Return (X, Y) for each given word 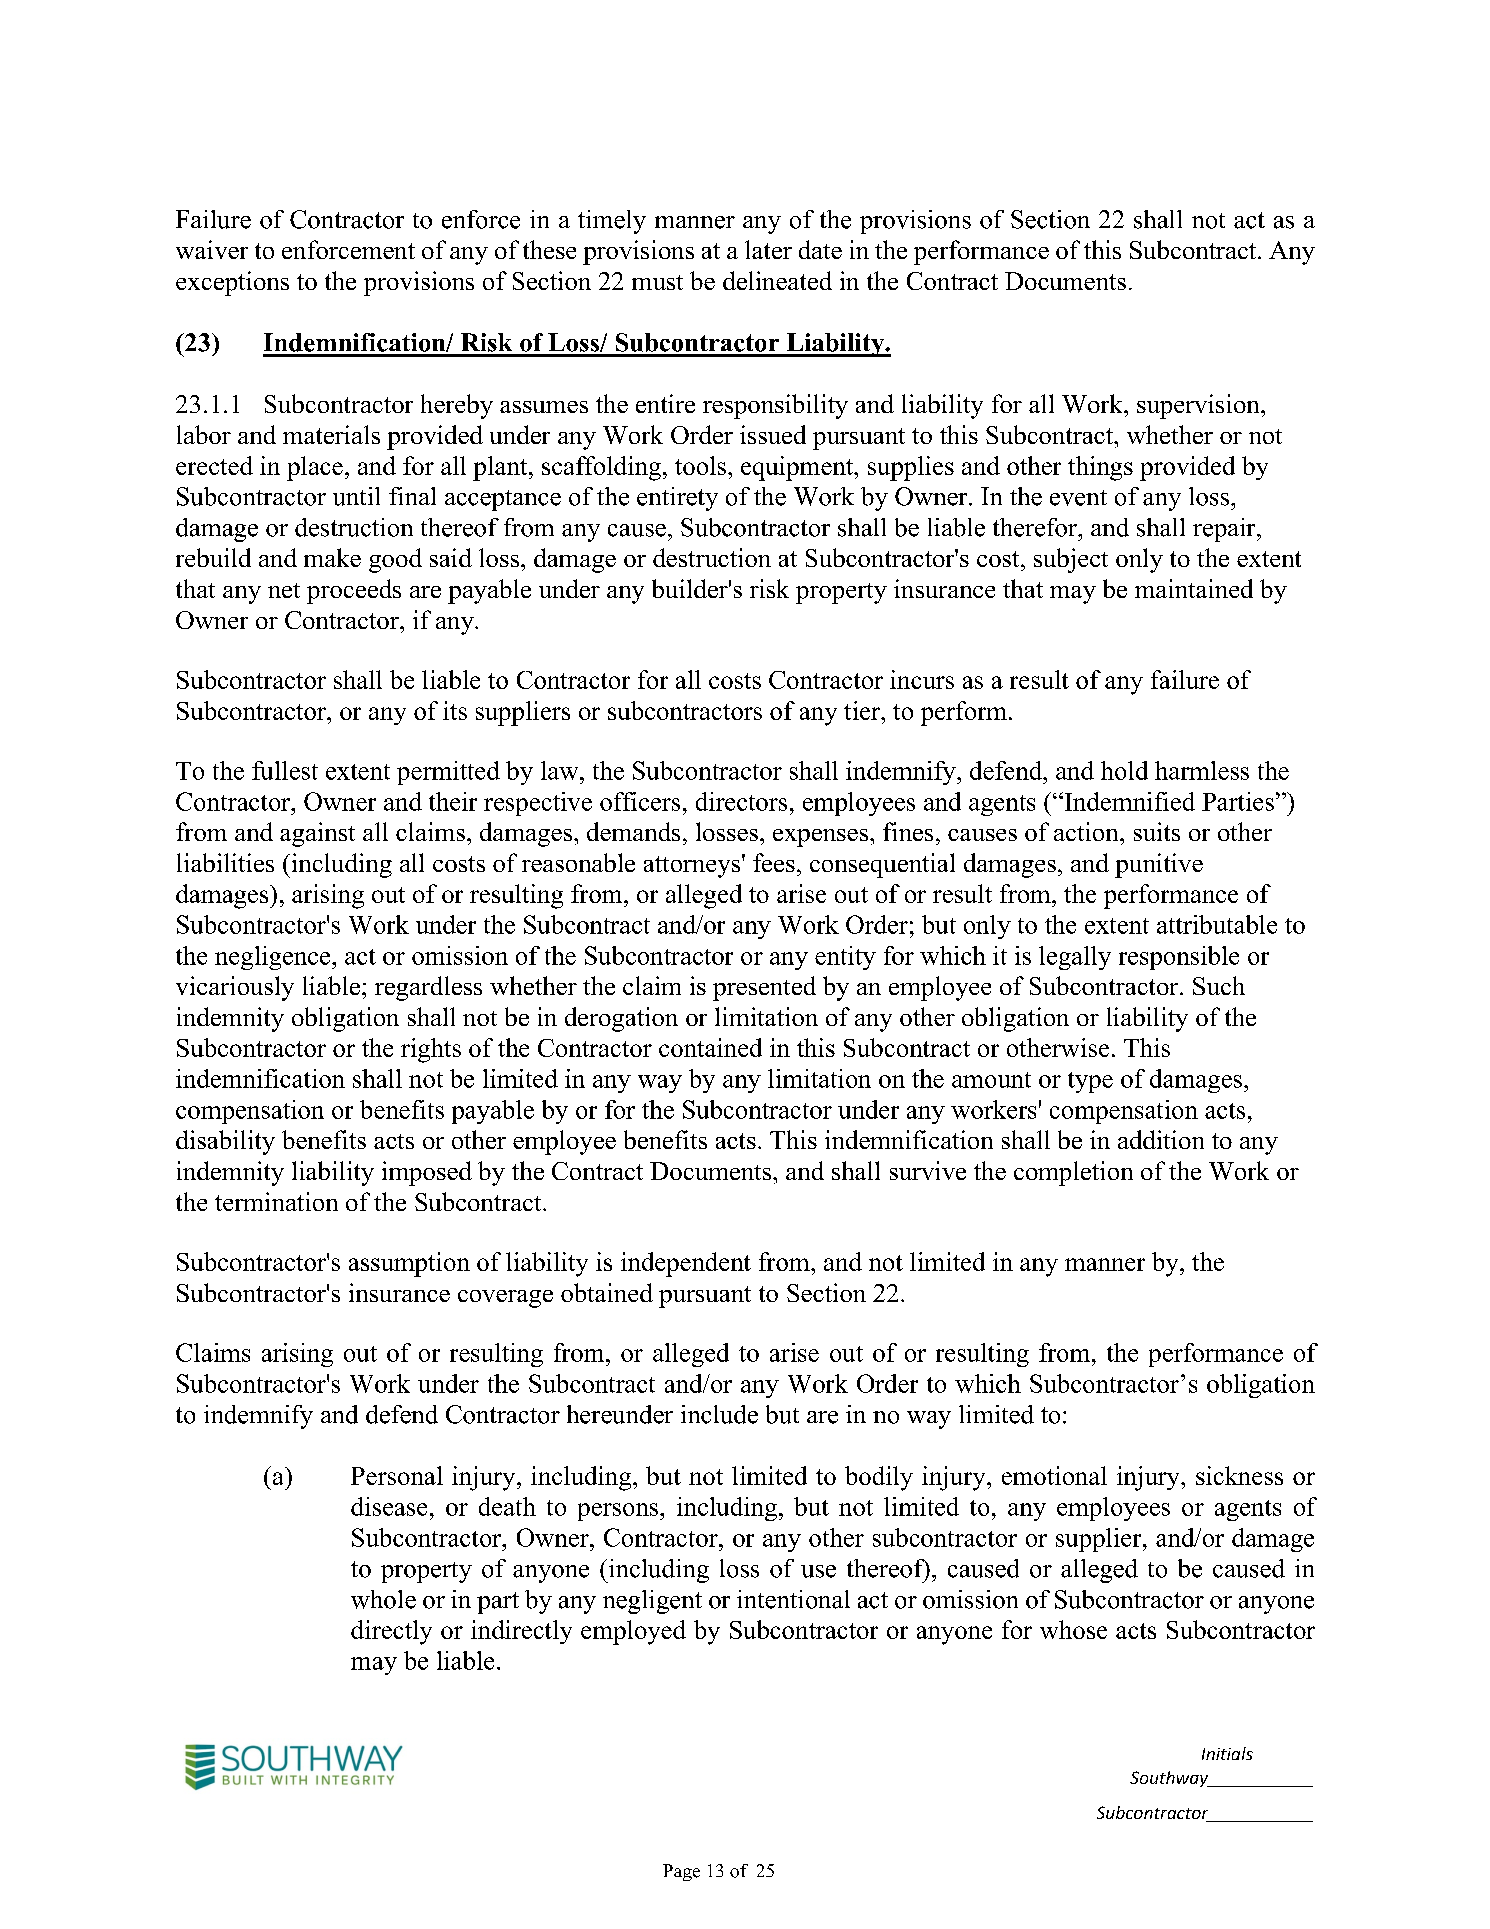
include (719, 1414)
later (768, 249)
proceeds (354, 591)
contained (710, 1047)
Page (681, 1872)
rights (431, 1050)
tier (863, 710)
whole (383, 1599)
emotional (1054, 1475)
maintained (1194, 588)
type (1090, 1082)
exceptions (232, 283)
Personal (397, 1475)
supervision (1199, 406)
